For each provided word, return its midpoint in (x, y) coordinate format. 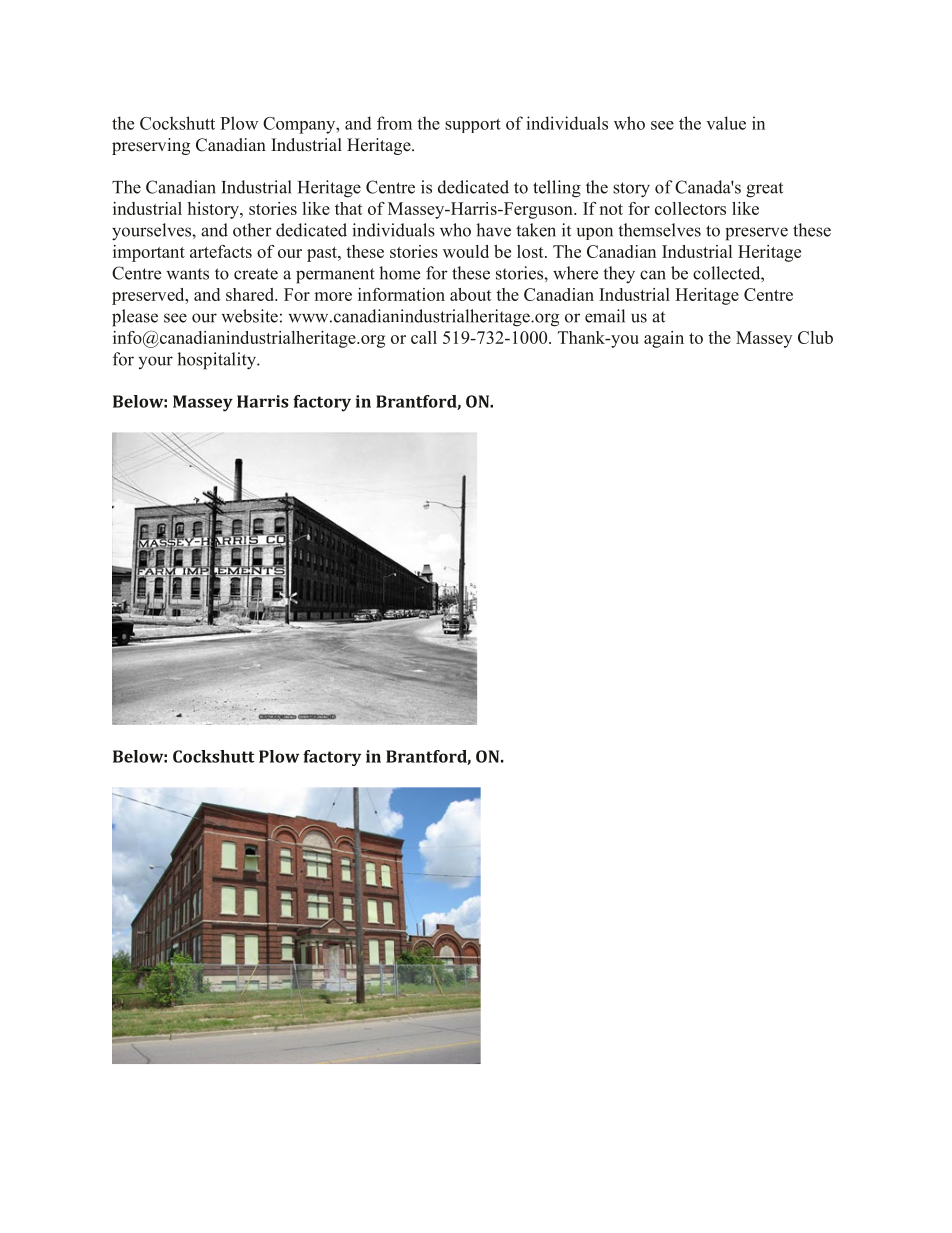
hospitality (217, 361)
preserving (151, 146)
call (424, 337)
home (399, 273)
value (726, 123)
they (619, 275)
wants (187, 274)
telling (557, 189)
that (349, 208)
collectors (690, 208)
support (473, 125)
